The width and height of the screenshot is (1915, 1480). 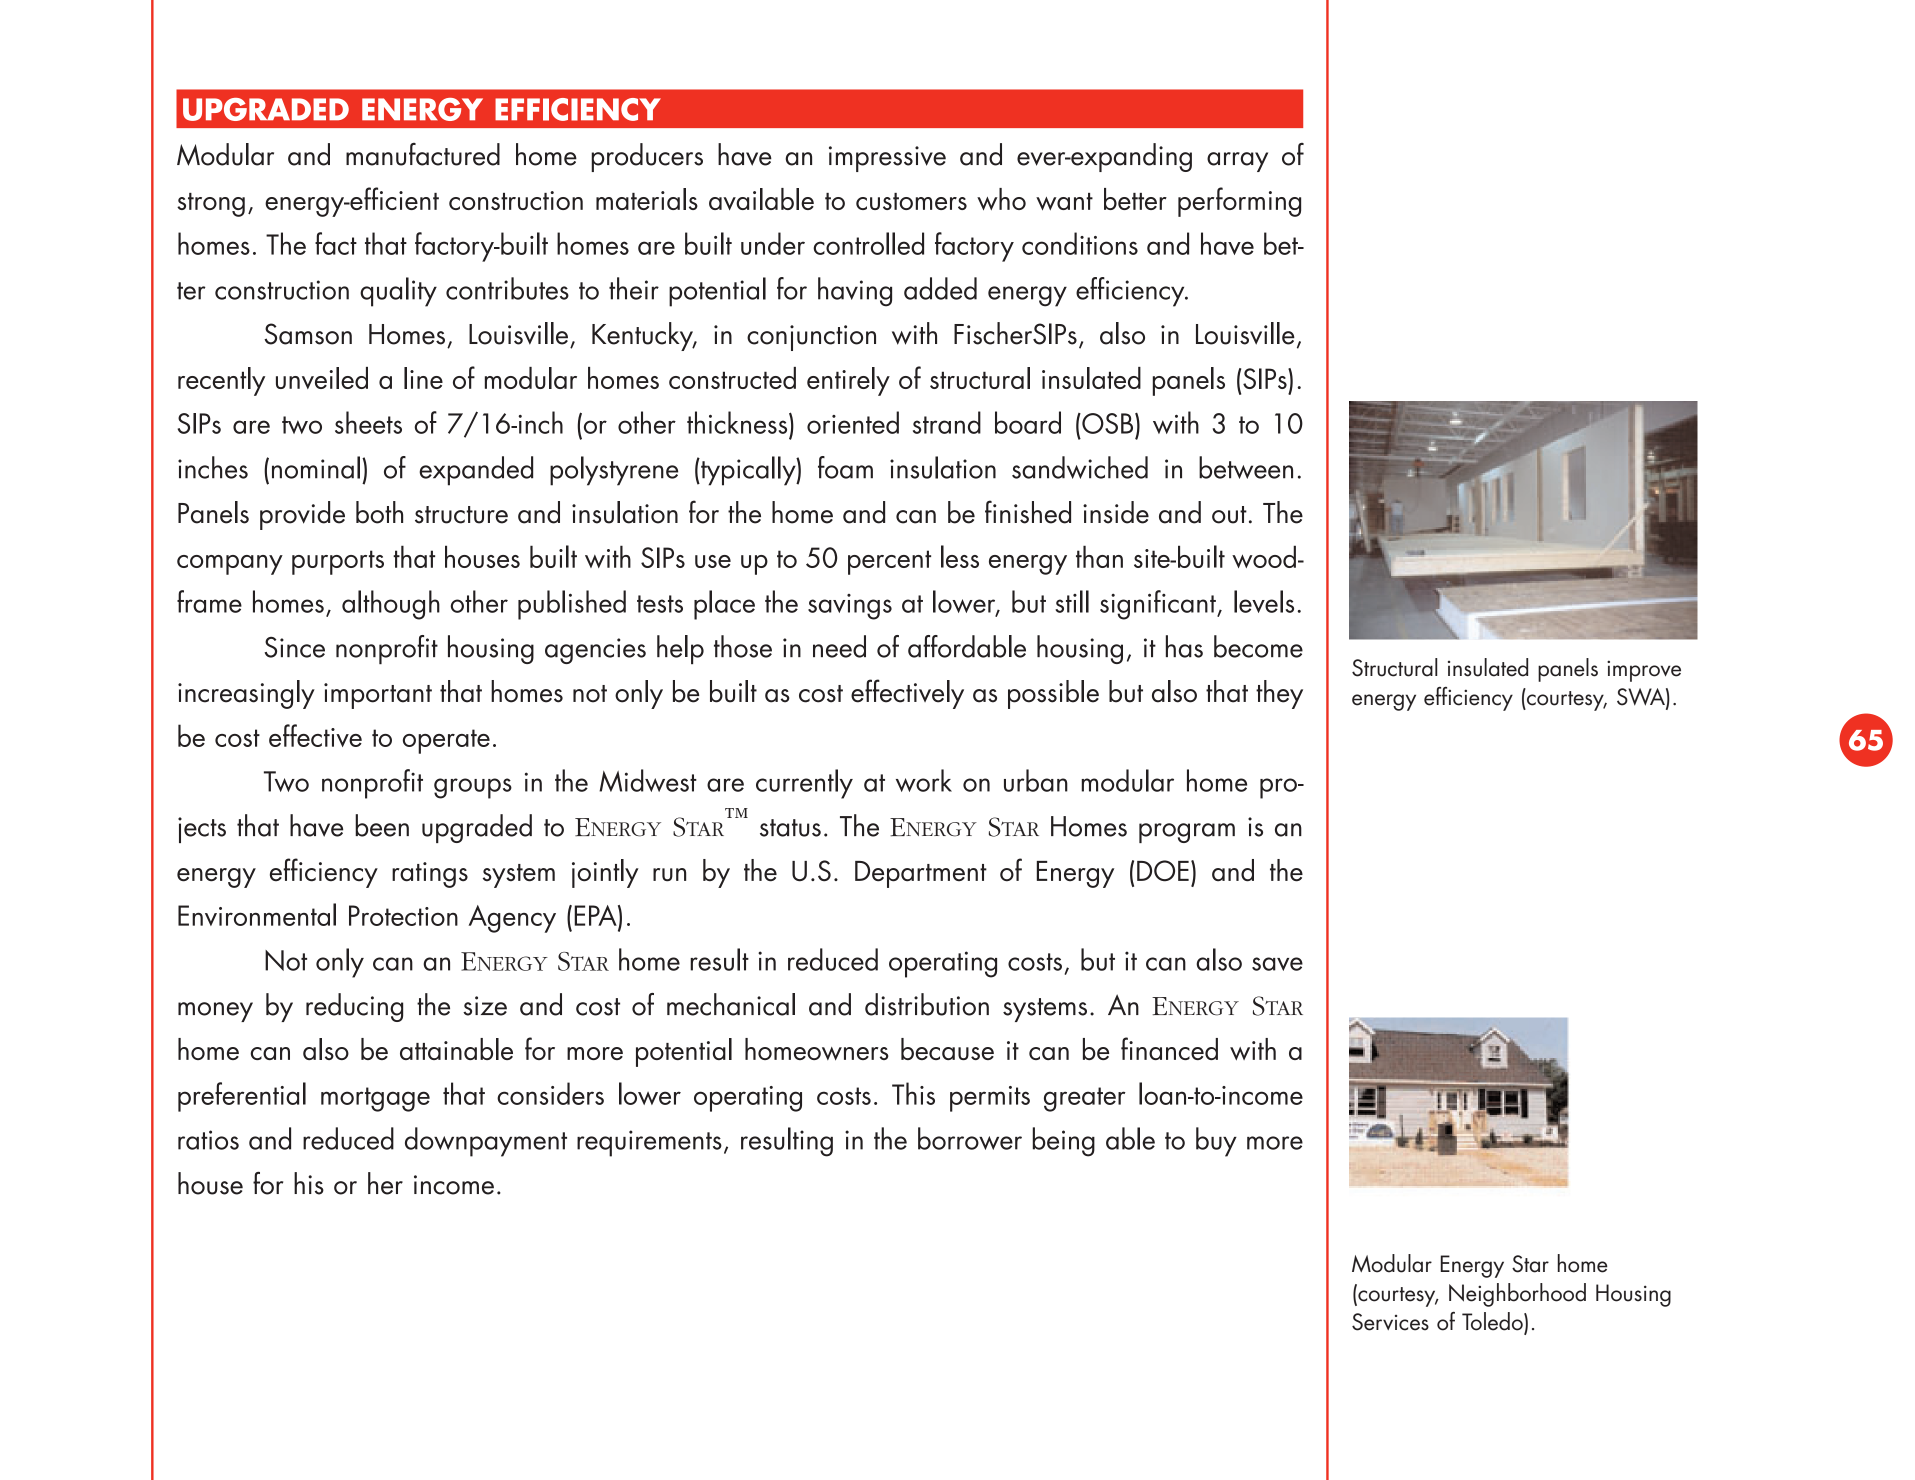 I want to click on Neighborhood, so click(x=1517, y=1295).
